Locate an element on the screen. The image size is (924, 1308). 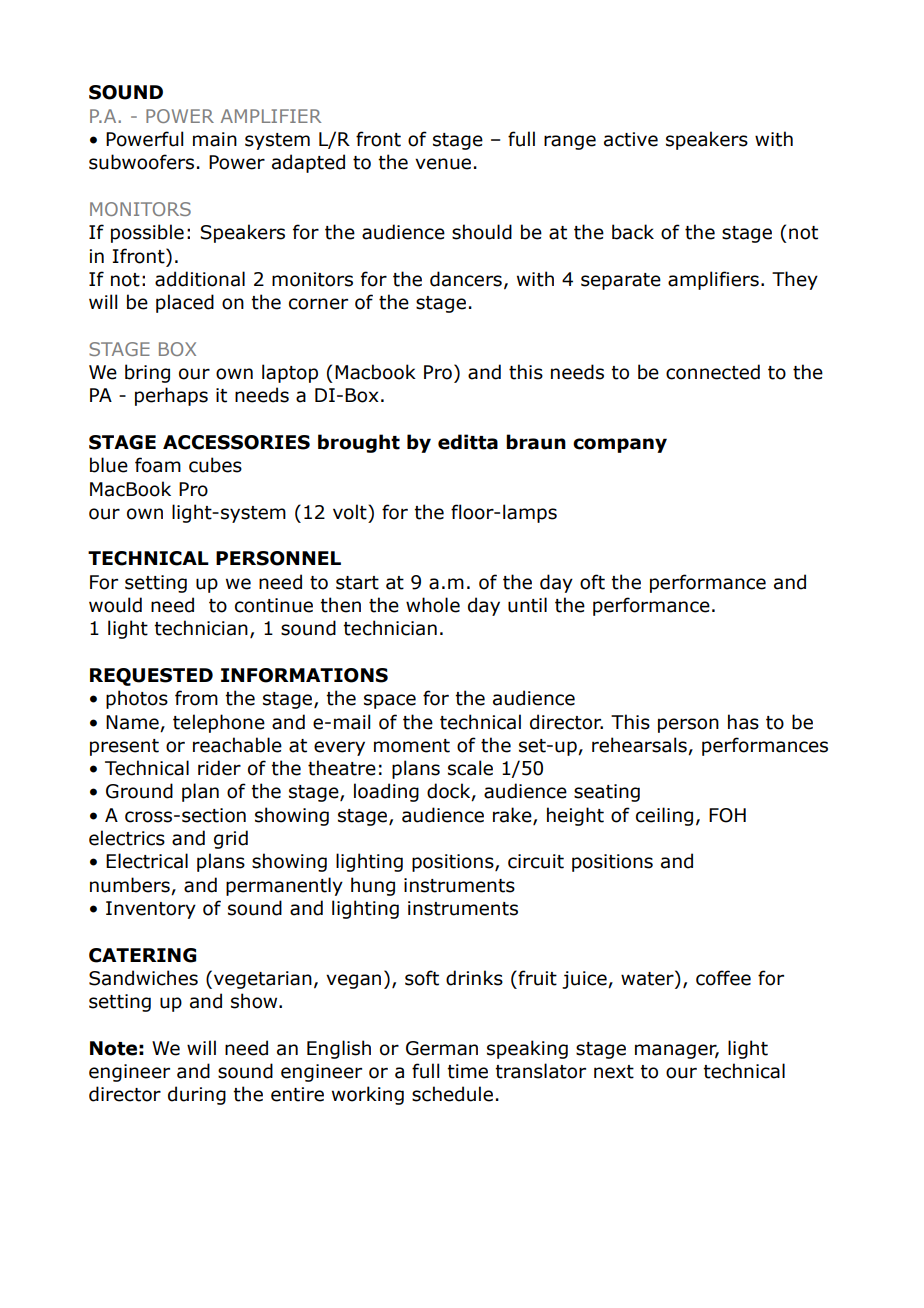
time is located at coordinates (467, 1071).
